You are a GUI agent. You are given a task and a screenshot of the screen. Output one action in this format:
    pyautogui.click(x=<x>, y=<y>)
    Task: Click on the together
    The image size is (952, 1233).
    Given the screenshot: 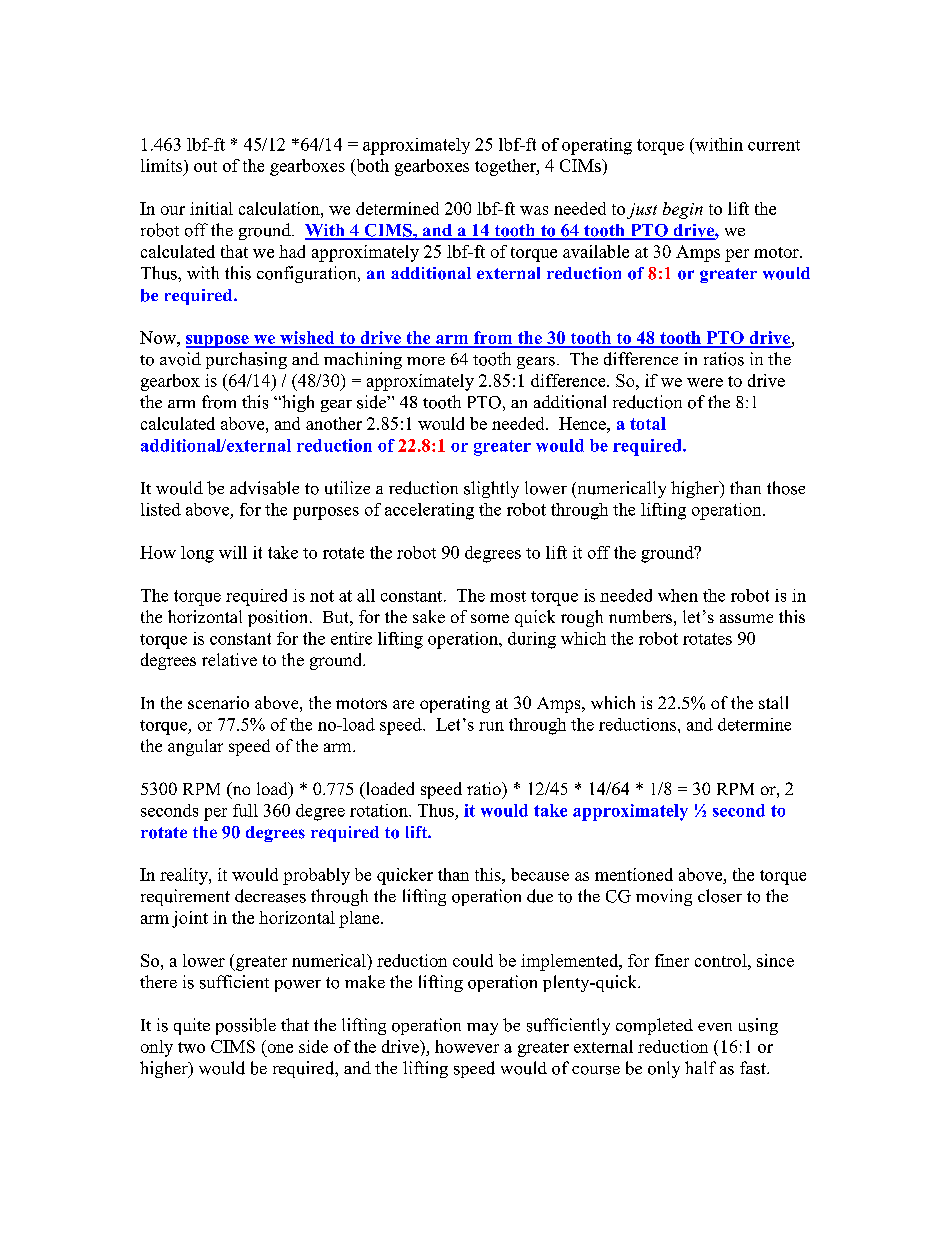 What is the action you would take?
    pyautogui.click(x=506, y=167)
